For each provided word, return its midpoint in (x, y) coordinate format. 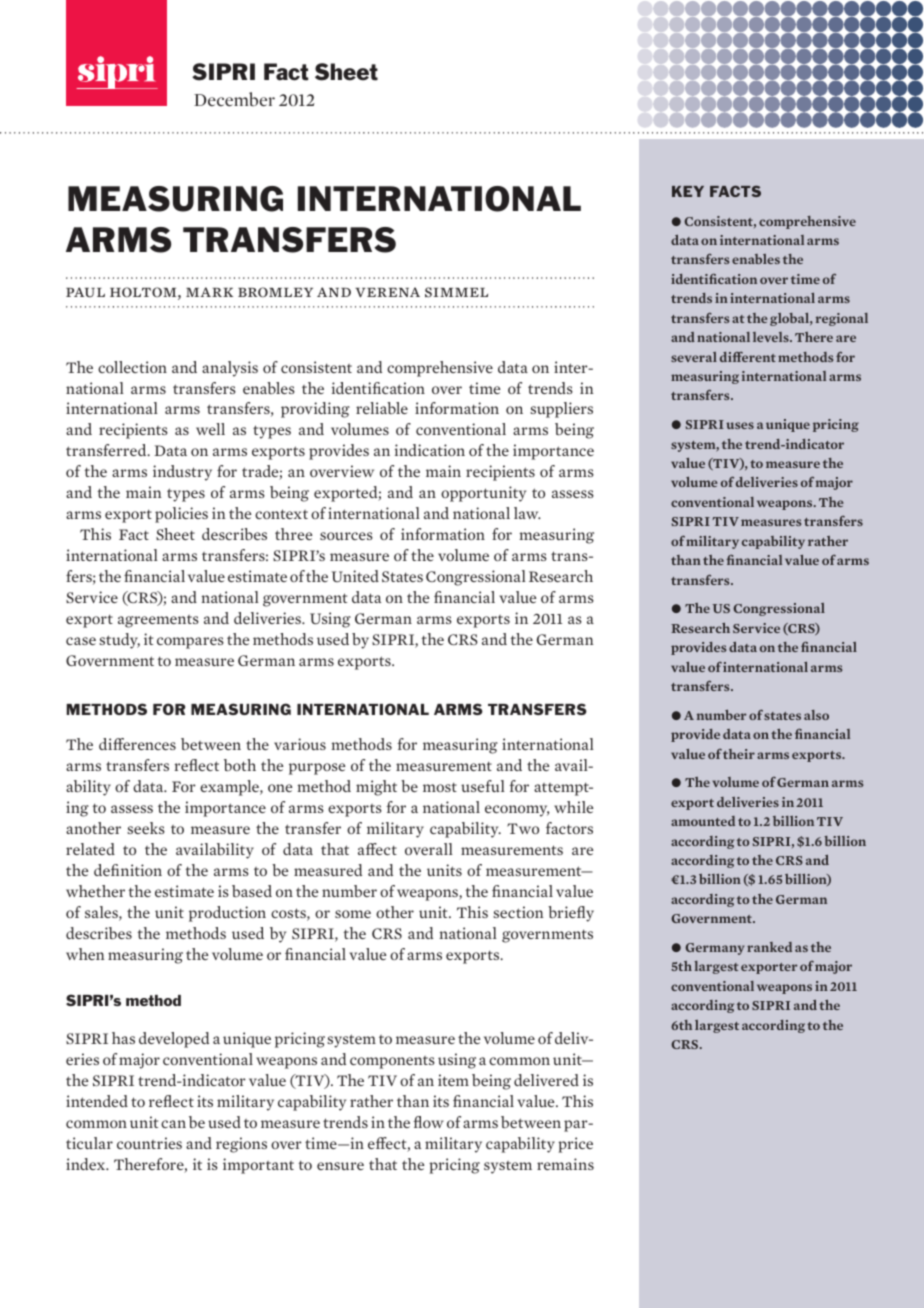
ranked (769, 947)
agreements (158, 621)
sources (346, 536)
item (453, 1080)
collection (132, 367)
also (816, 715)
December (234, 99)
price (575, 1145)
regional (842, 319)
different (748, 356)
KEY (688, 191)
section (518, 912)
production (227, 914)
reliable (382, 408)
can (173, 1124)
